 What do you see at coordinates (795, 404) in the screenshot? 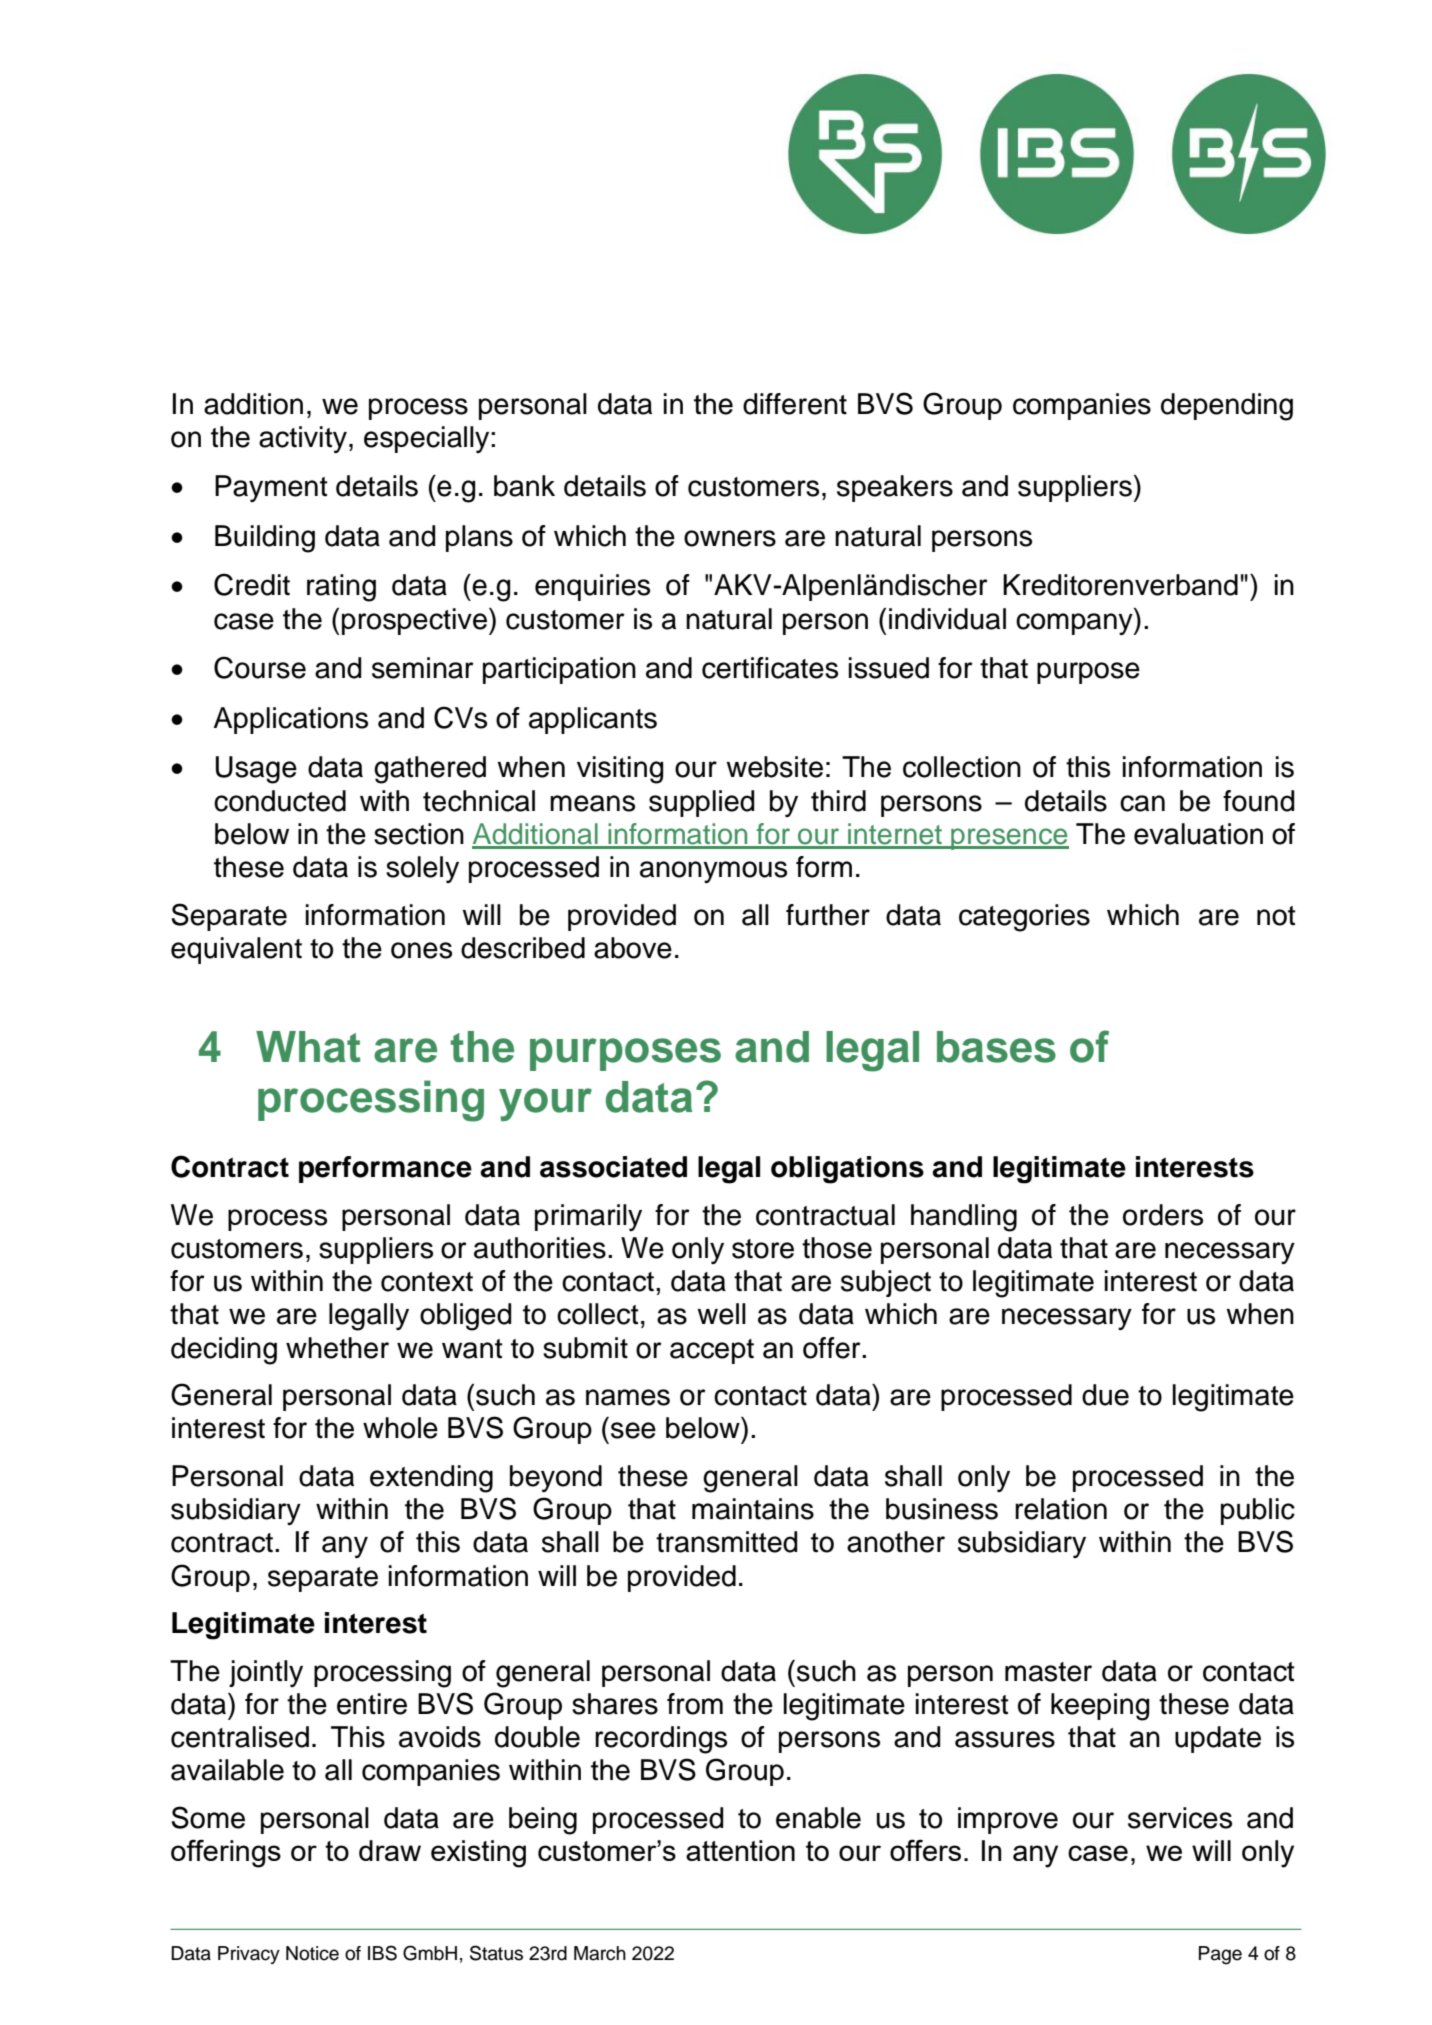
I see `different` at bounding box center [795, 404].
